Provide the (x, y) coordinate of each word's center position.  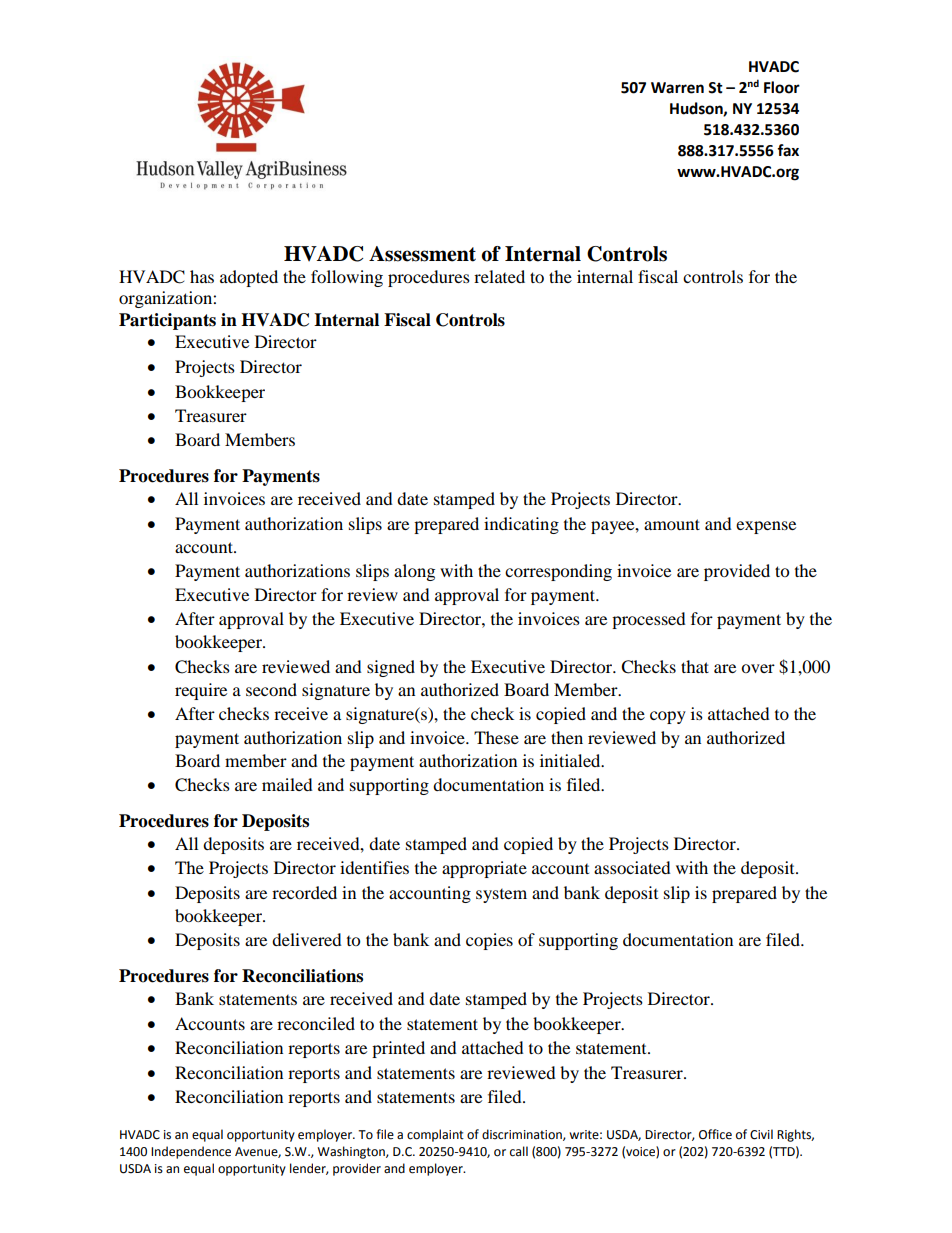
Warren (677, 88)
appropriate (484, 869)
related (499, 276)
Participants (167, 321)
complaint (435, 1135)
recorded (304, 892)
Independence (191, 1152)
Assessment (422, 254)
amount (672, 524)
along (414, 572)
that (695, 666)
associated (632, 867)
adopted (249, 278)
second (271, 689)
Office (715, 1134)
